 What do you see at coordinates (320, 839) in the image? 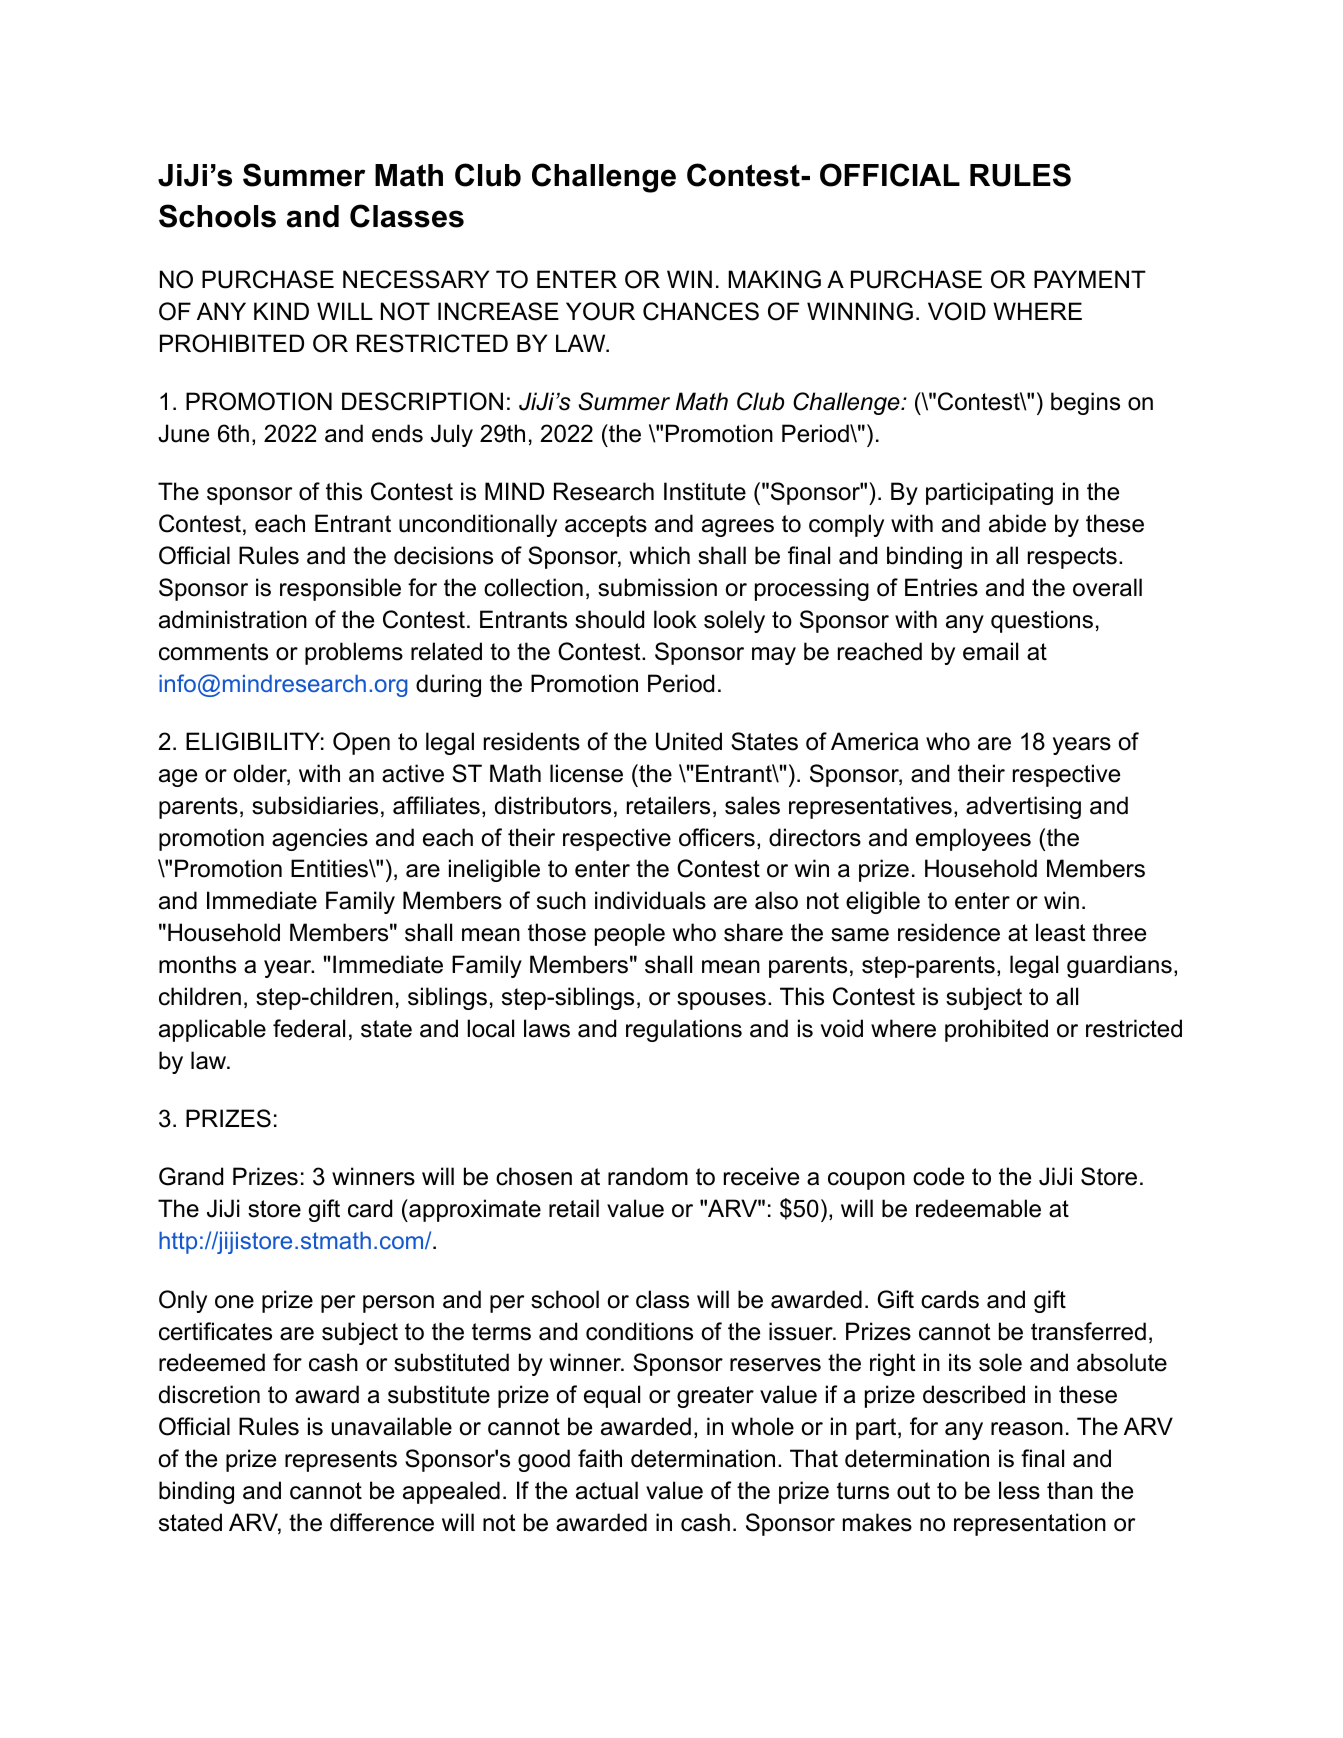
I see `agencies` at bounding box center [320, 839].
